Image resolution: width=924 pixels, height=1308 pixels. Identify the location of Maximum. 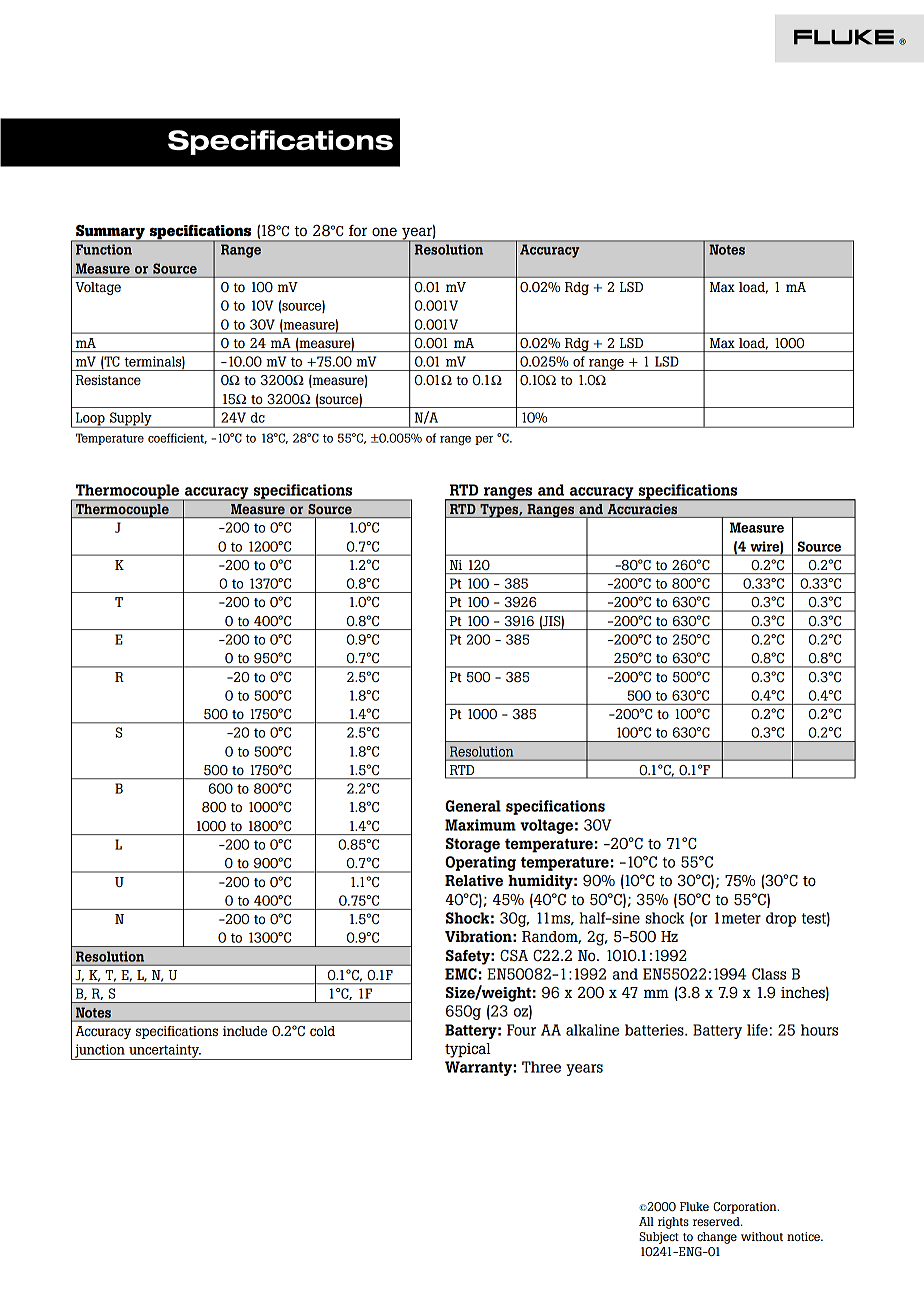
(480, 825).
